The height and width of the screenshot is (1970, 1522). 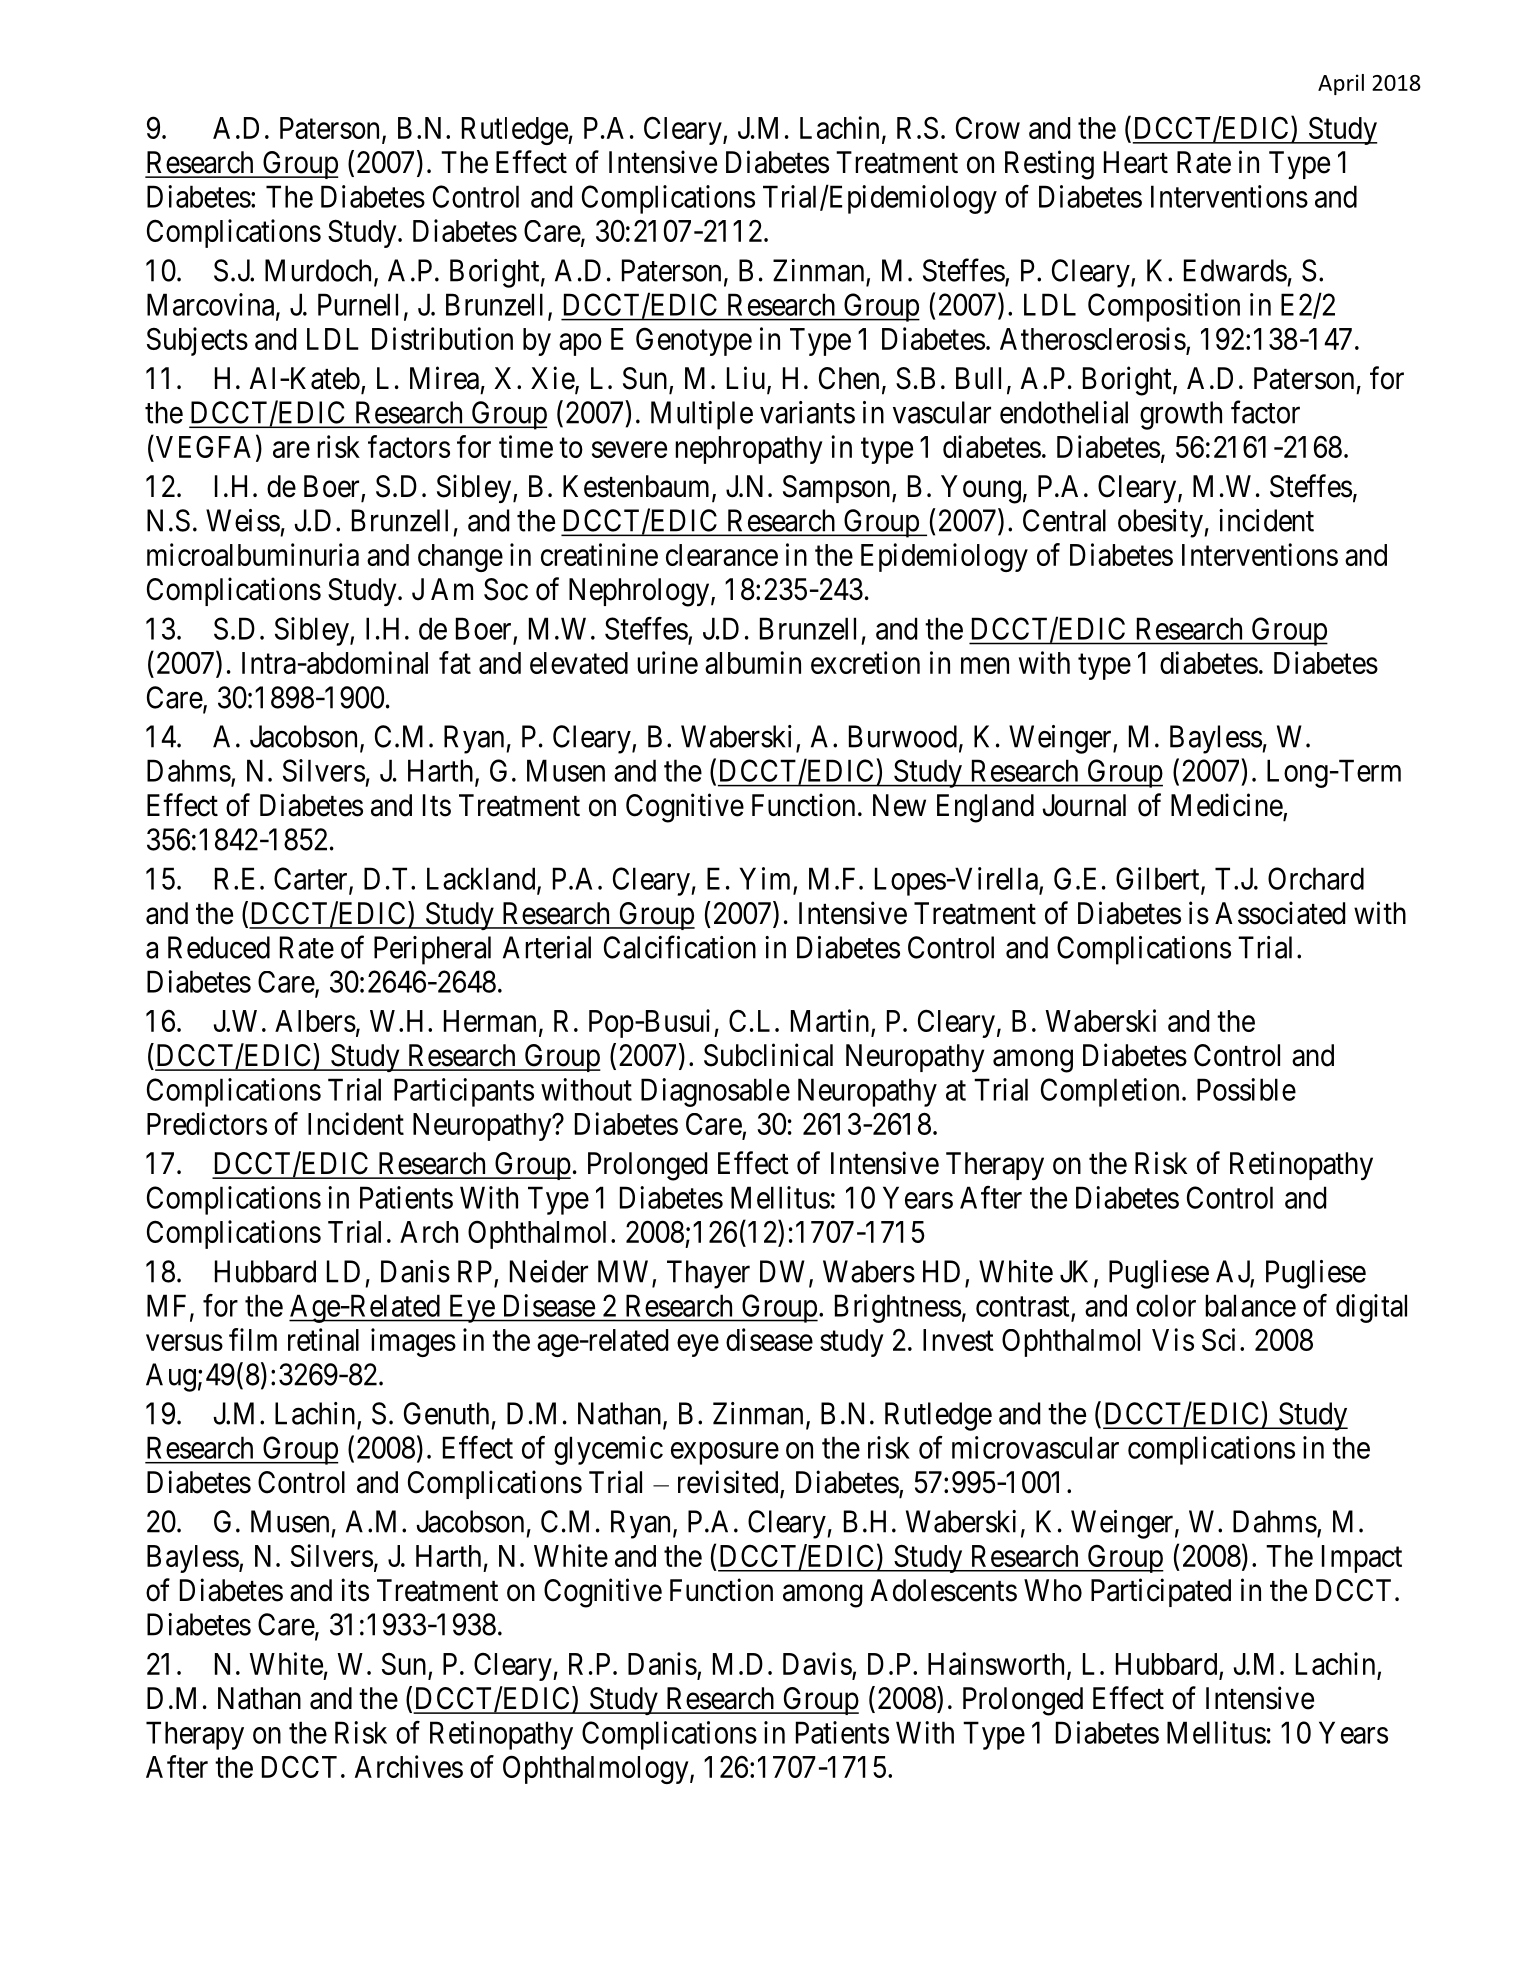 What do you see at coordinates (1136, 162) in the screenshot?
I see `Heart` at bounding box center [1136, 162].
